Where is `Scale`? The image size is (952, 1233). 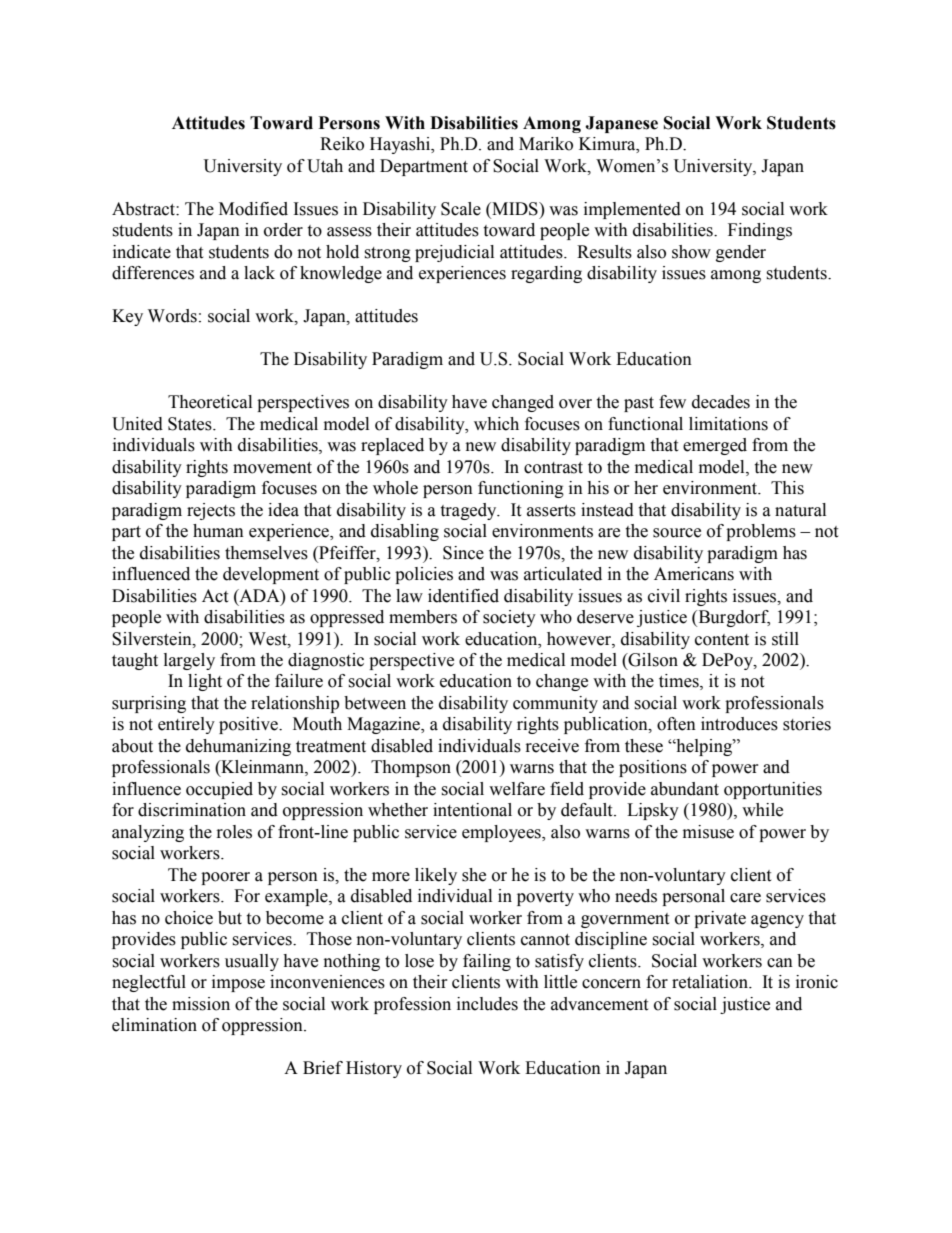 Scale is located at coordinates (461, 209).
